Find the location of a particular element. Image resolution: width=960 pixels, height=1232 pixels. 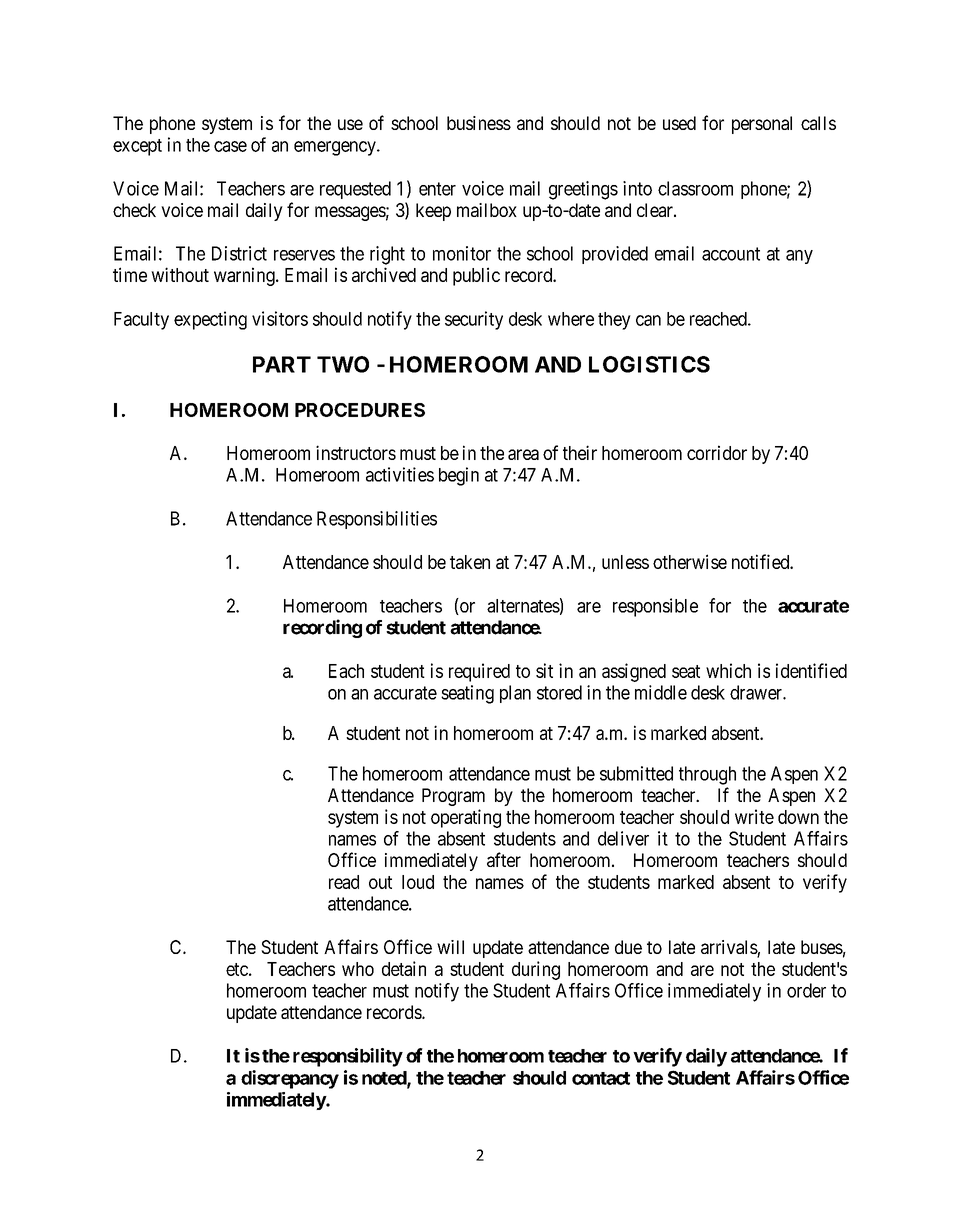

taken is located at coordinates (470, 562).
